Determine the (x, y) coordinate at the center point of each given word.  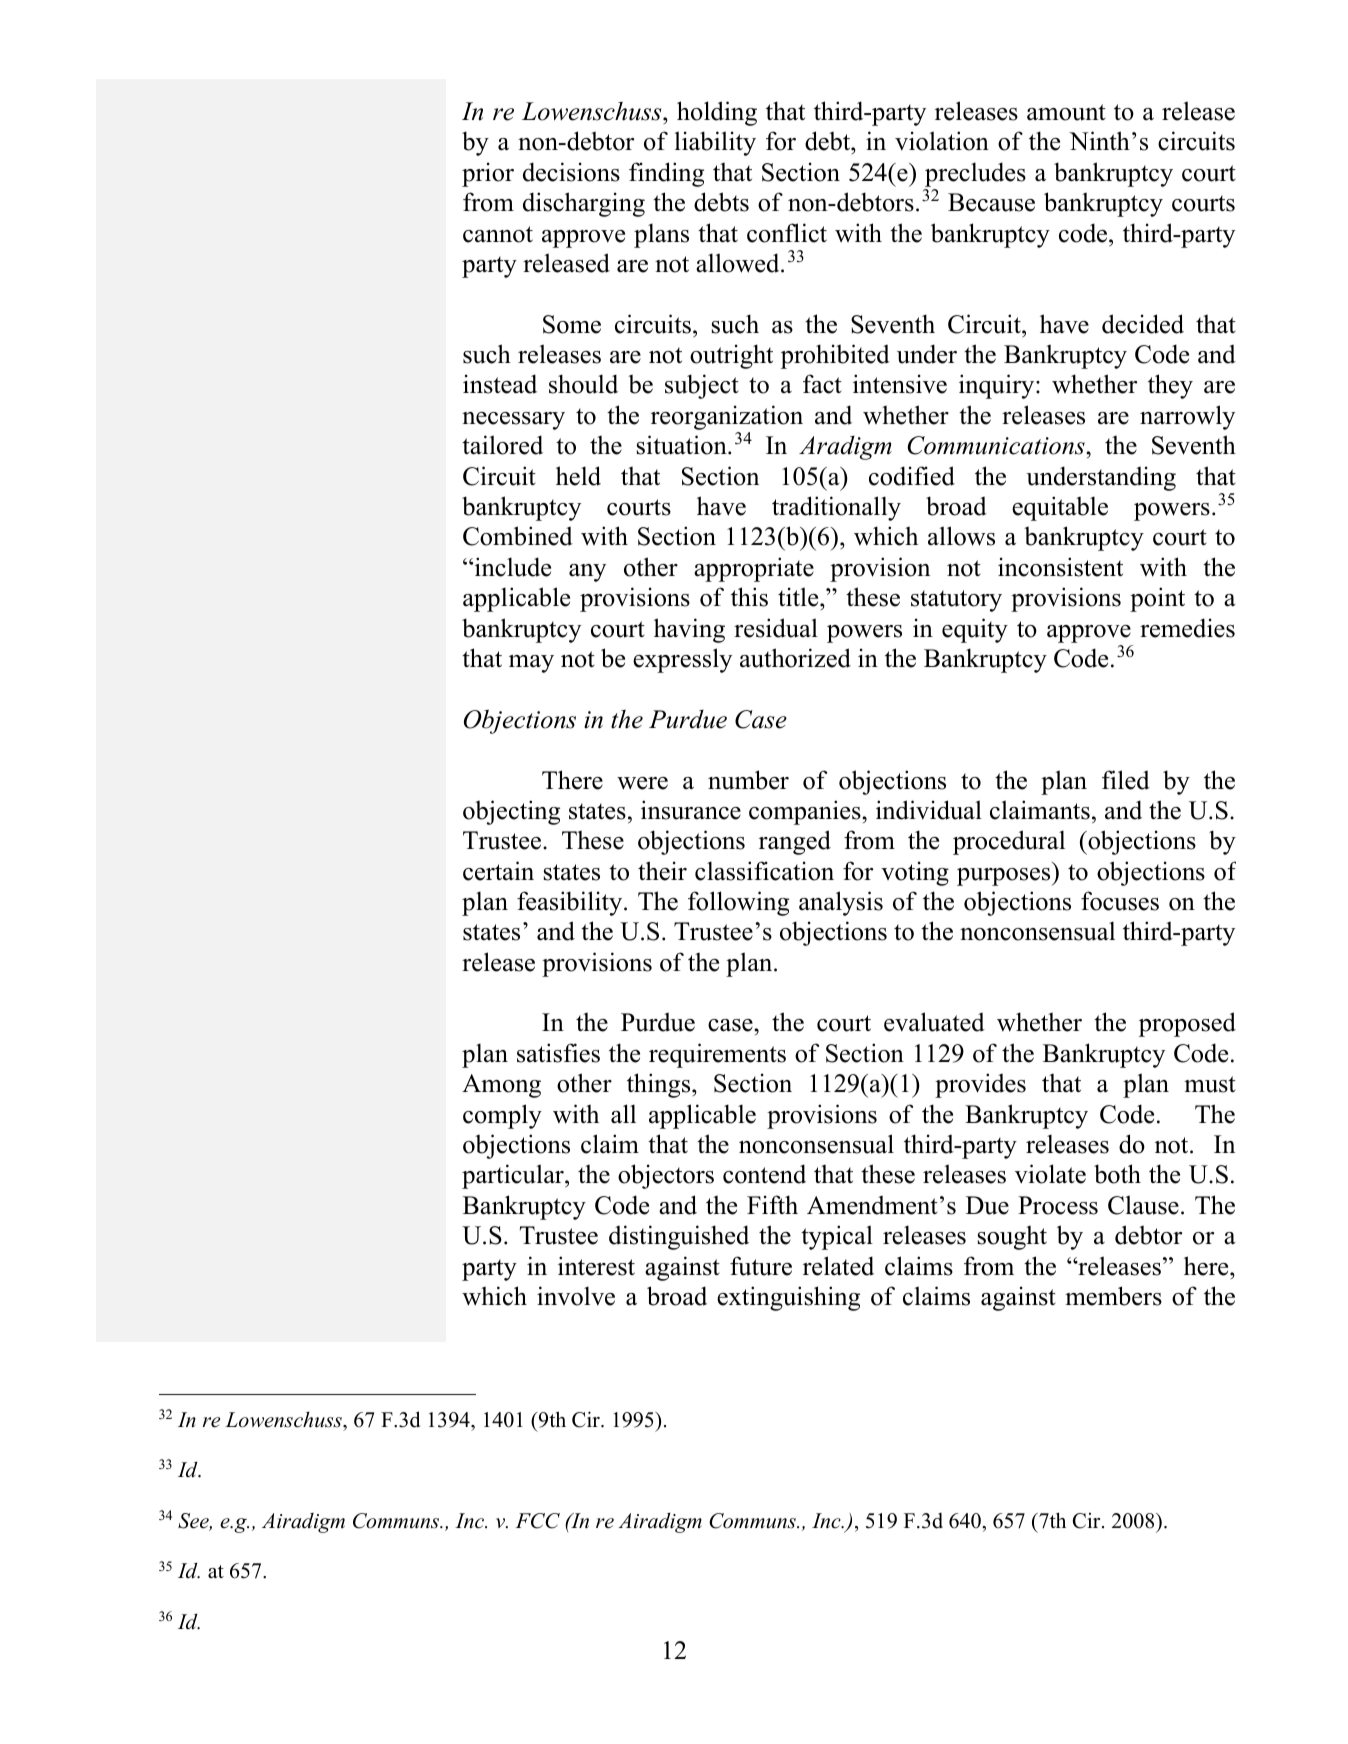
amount (1066, 112)
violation (942, 141)
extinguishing (788, 1298)
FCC (538, 1521)
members (1113, 1296)
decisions (571, 172)
